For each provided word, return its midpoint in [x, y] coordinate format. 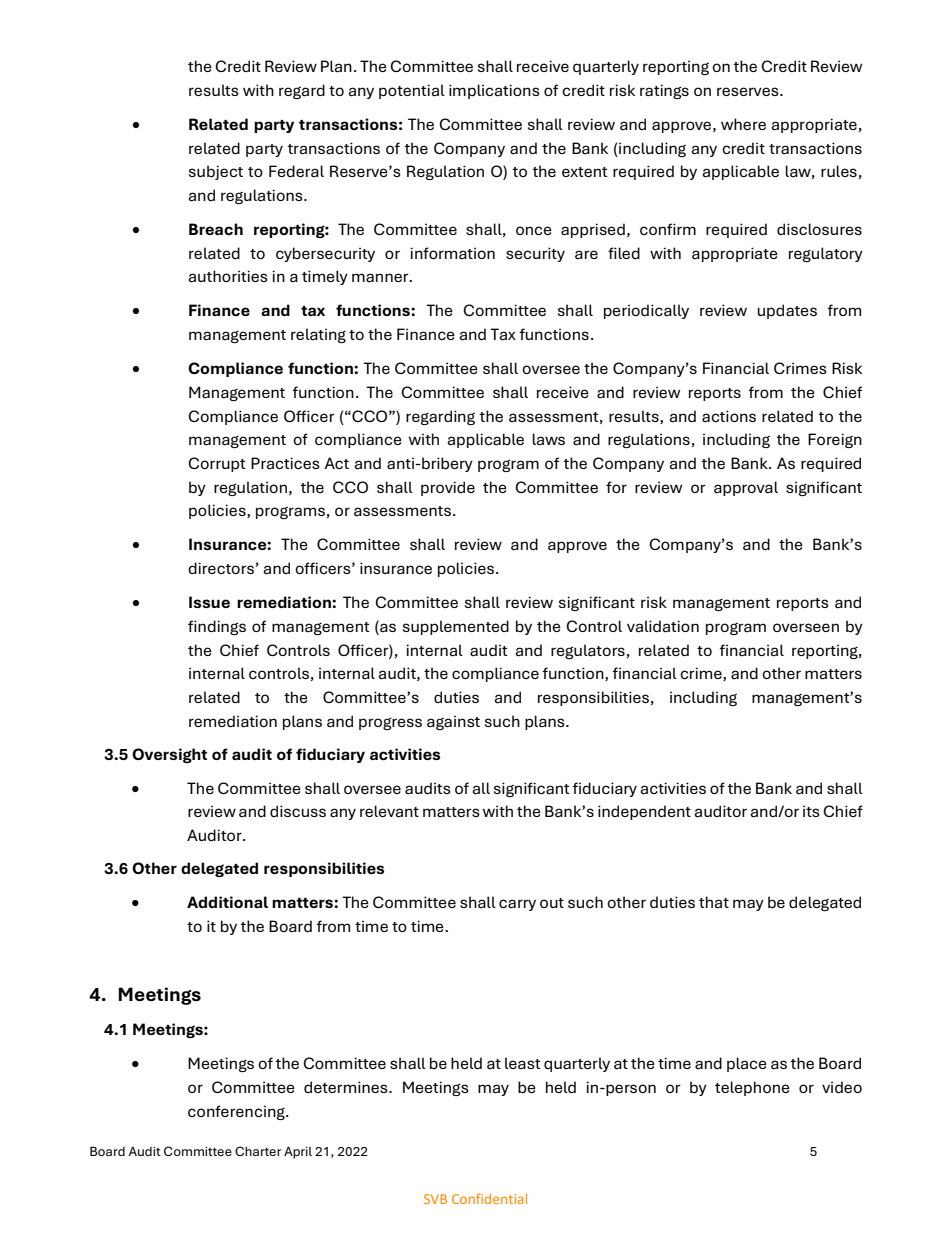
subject [216, 172]
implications [494, 91]
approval [746, 488]
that [714, 902]
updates [787, 311]
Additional [227, 902]
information [452, 253]
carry [517, 905]
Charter [258, 1151]
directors [221, 568]
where [743, 124]
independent [644, 812]
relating [318, 335]
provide [448, 488]
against [453, 722]
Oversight [169, 755]
